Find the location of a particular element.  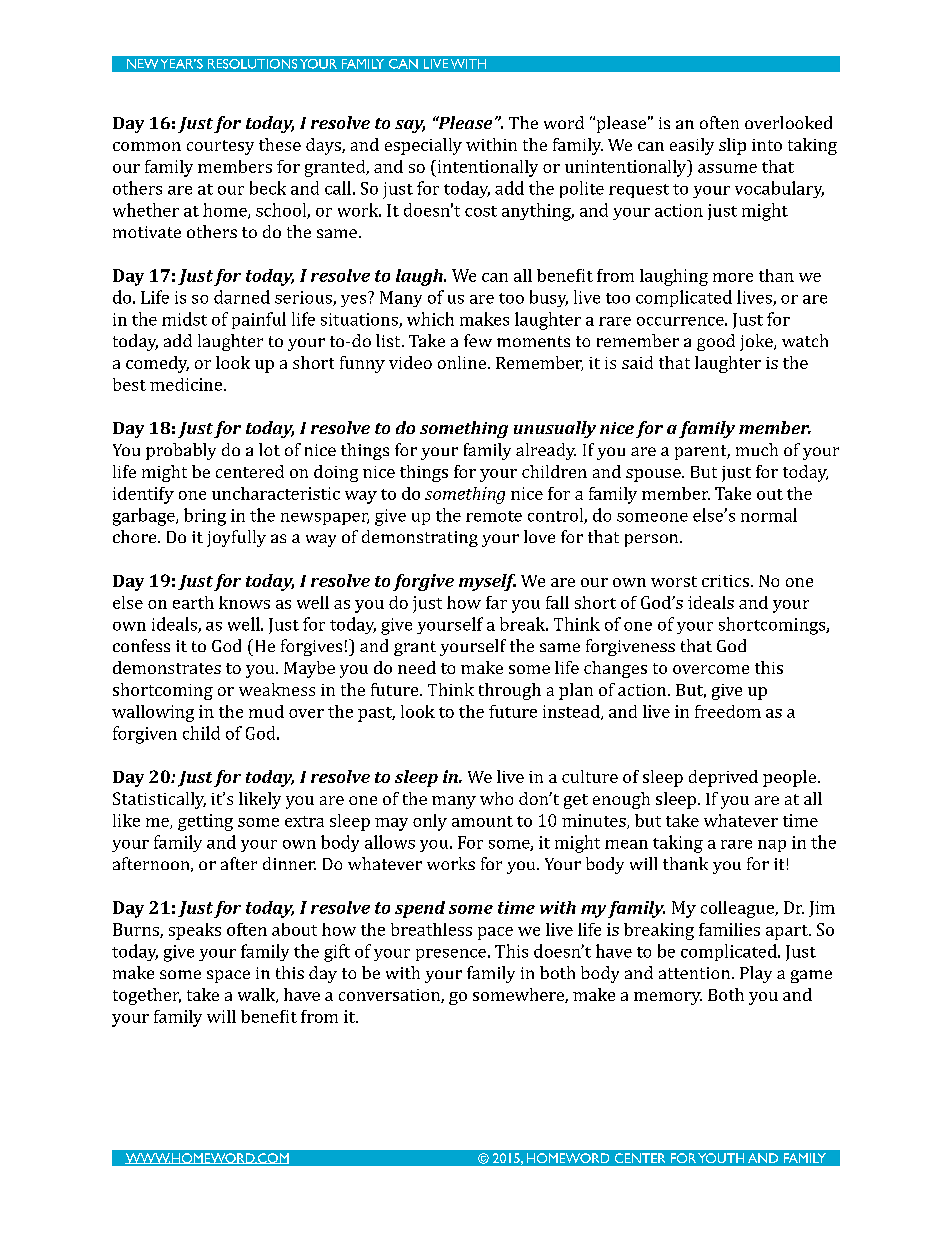

especially is located at coordinates (423, 146).
